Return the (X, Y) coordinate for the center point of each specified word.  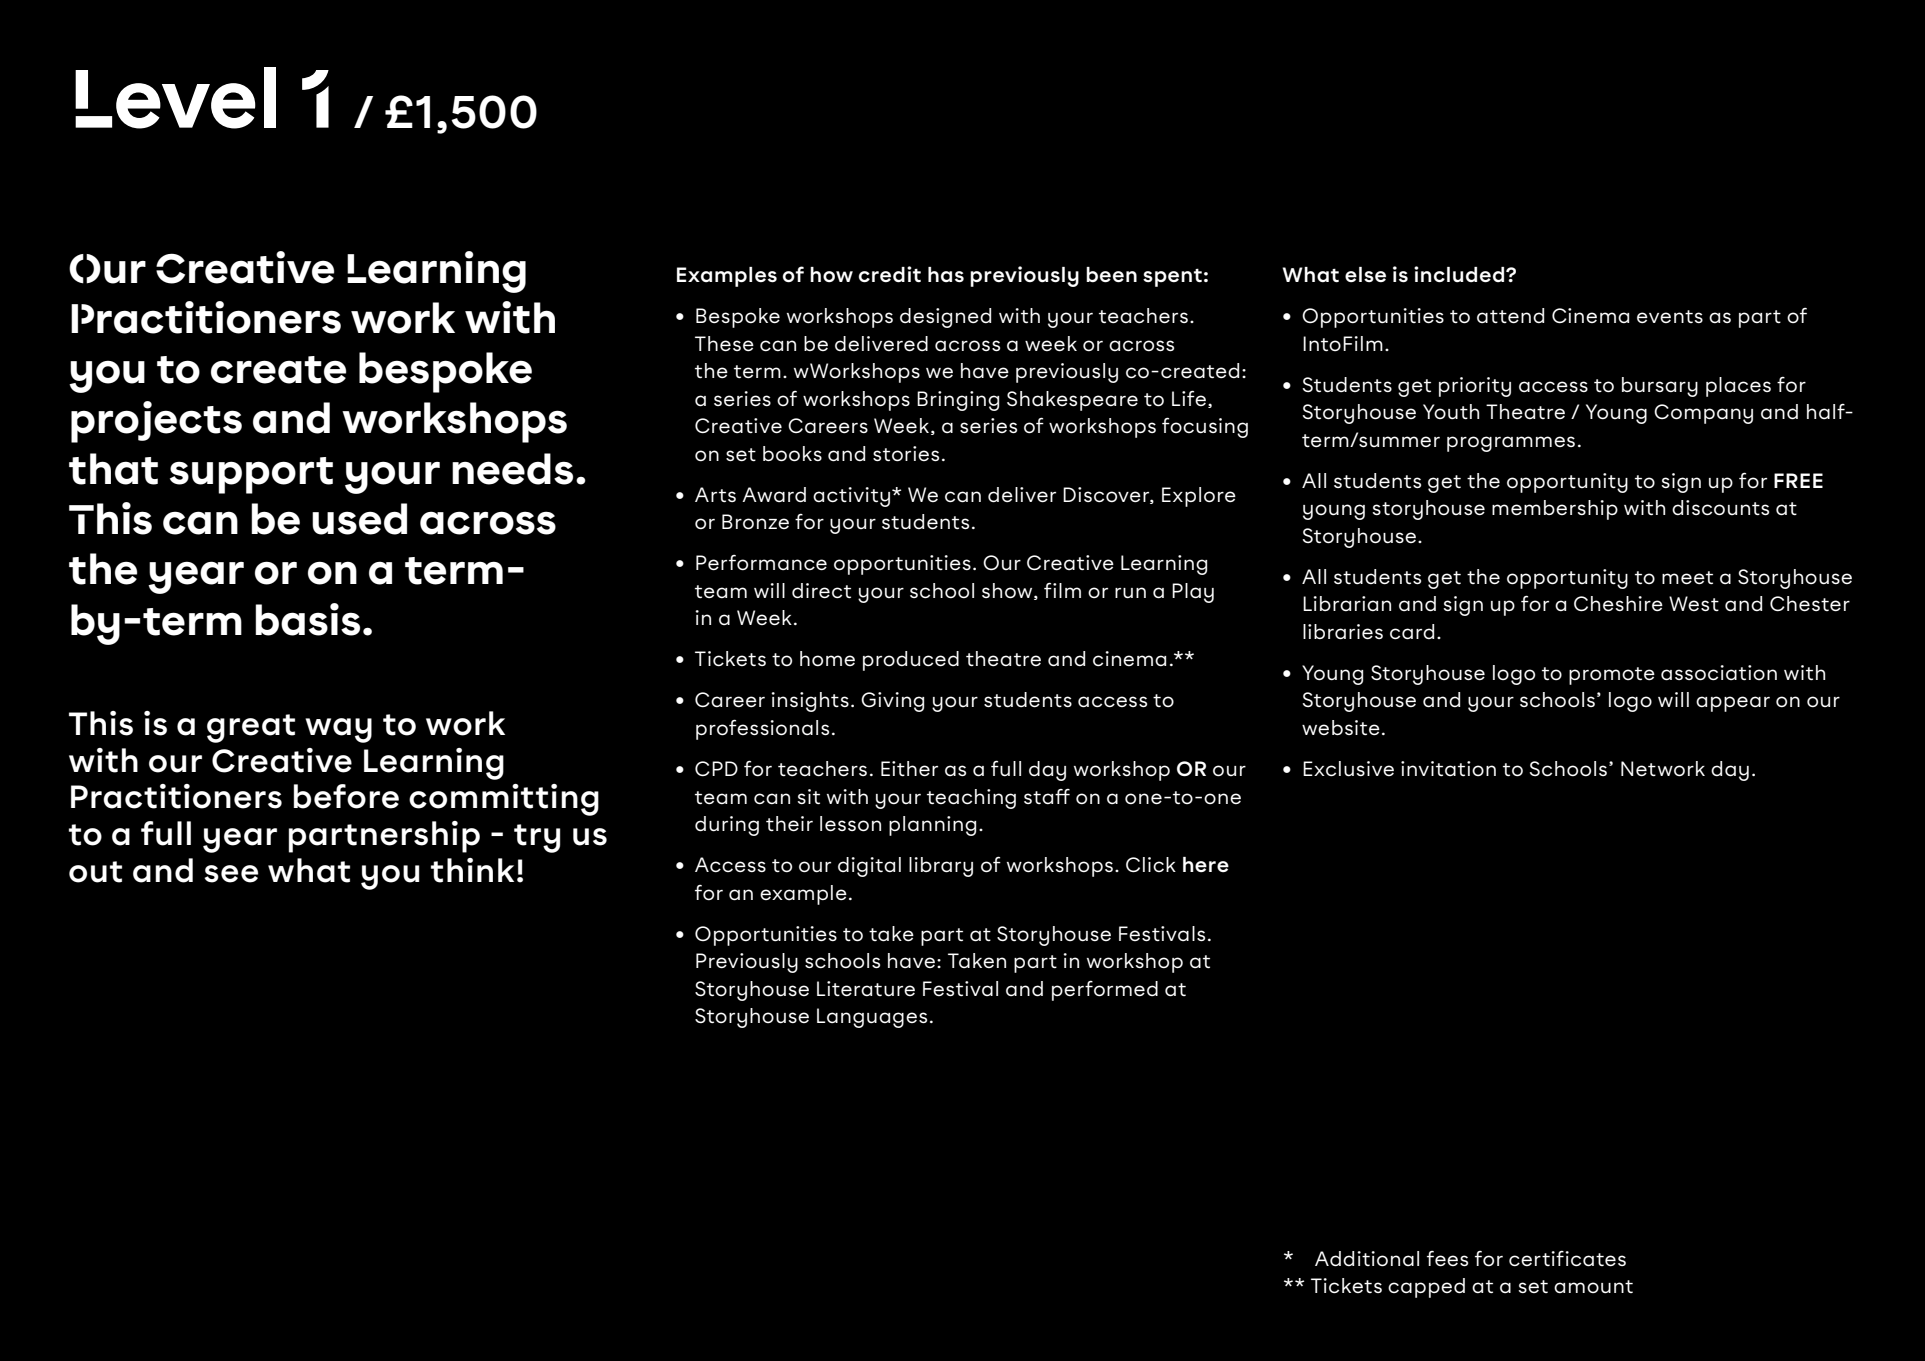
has (946, 275)
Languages (872, 1018)
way (338, 730)
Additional (1367, 1259)
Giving (892, 702)
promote (1612, 676)
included (1459, 274)
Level (175, 98)
